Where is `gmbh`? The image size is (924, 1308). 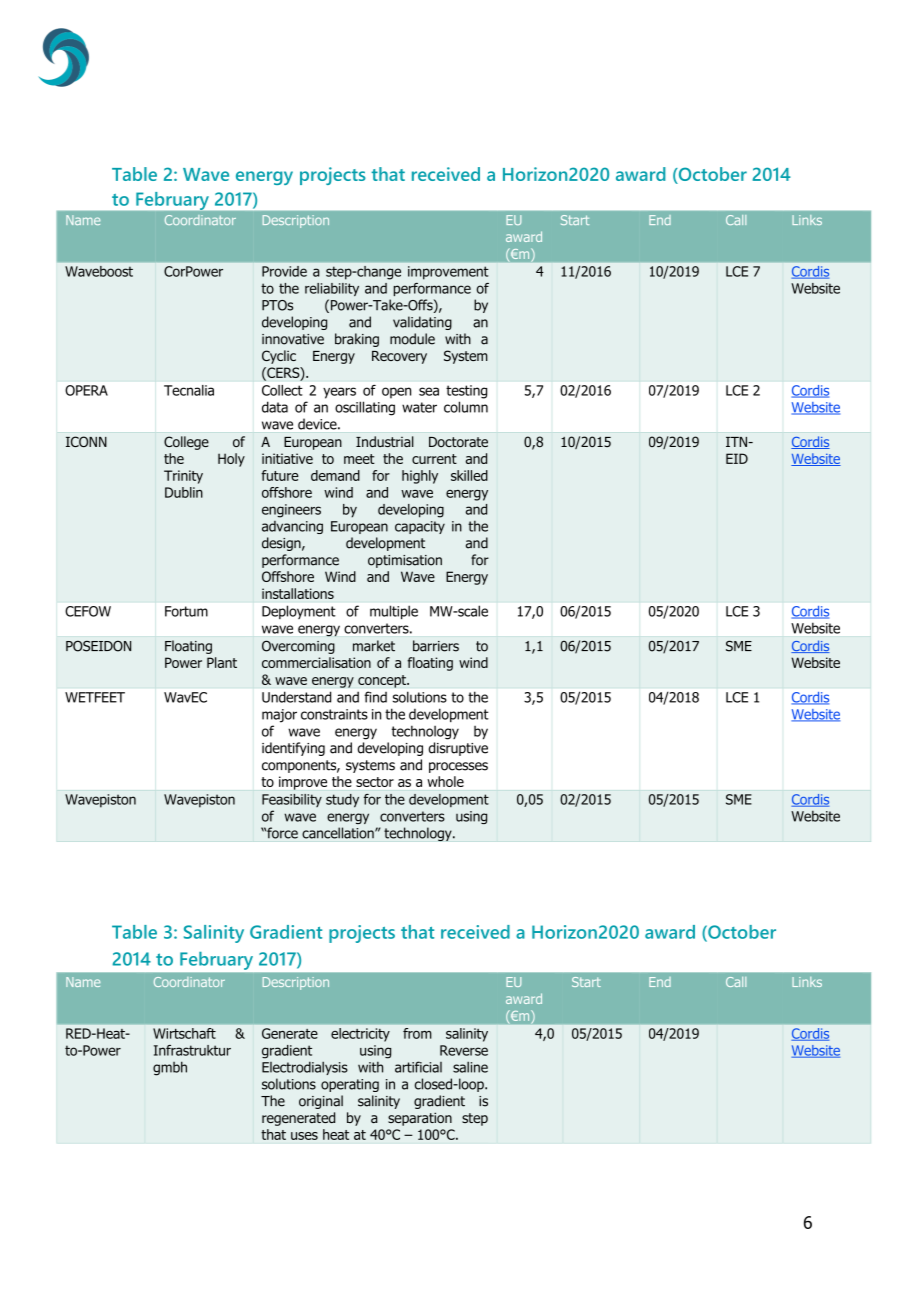
gmbh is located at coordinates (170, 1068).
